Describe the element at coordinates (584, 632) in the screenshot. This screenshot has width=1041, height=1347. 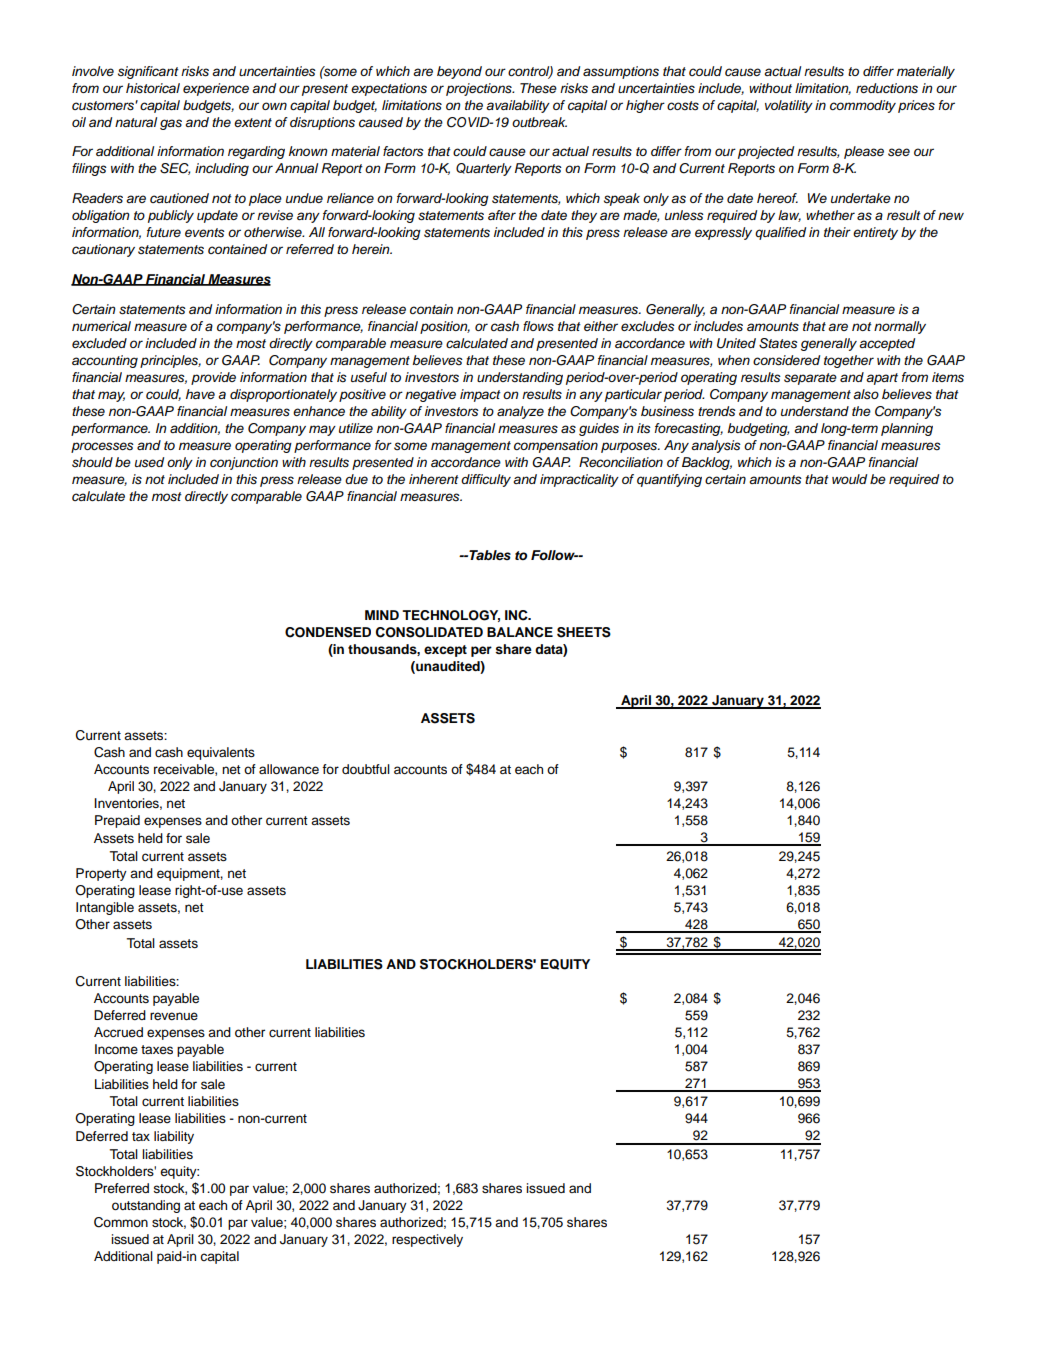
I see `SHEETS` at that location.
